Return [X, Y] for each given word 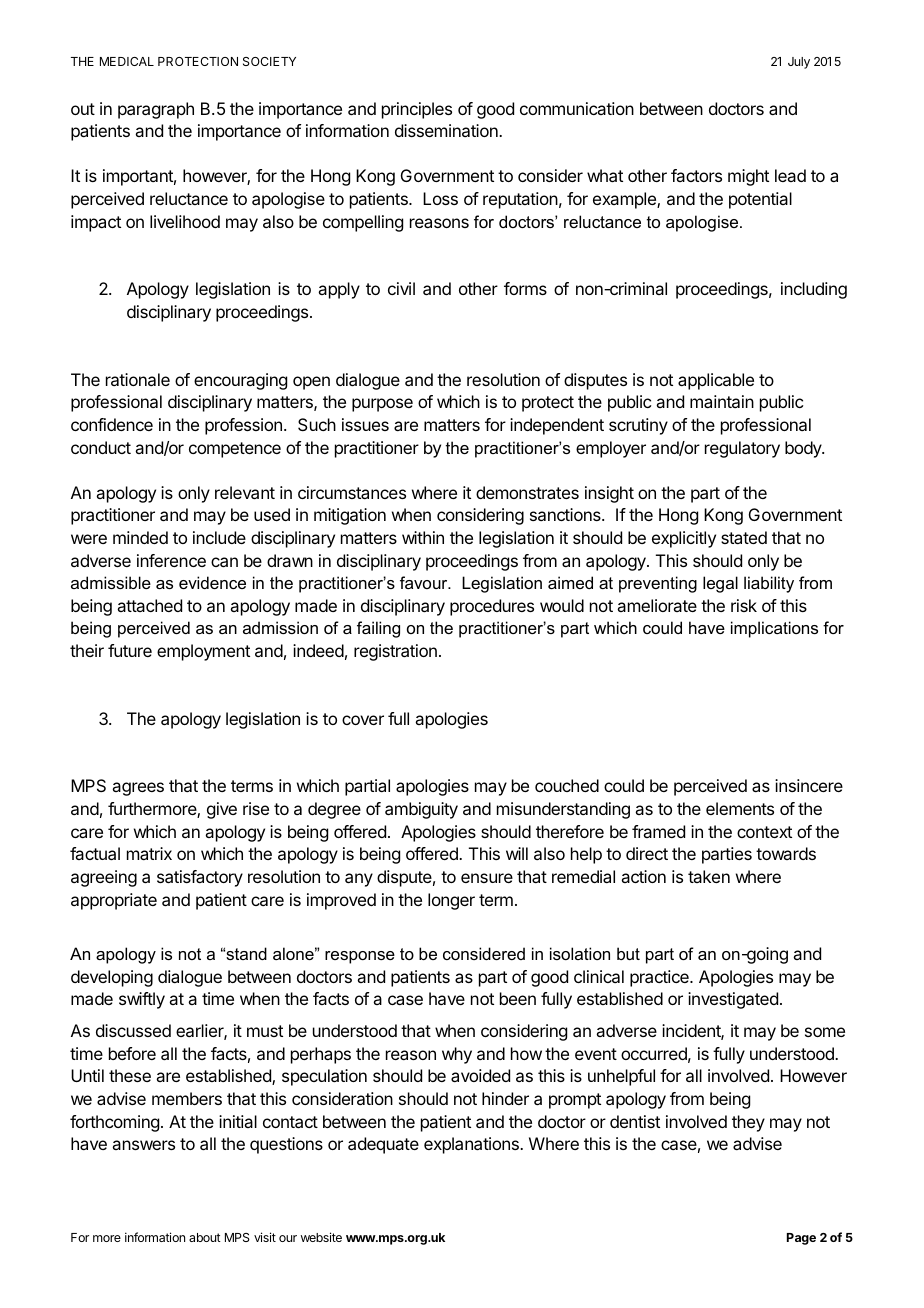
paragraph [156, 110]
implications [774, 629]
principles [417, 110]
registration [395, 652]
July [799, 63]
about [205, 1237]
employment [203, 652]
